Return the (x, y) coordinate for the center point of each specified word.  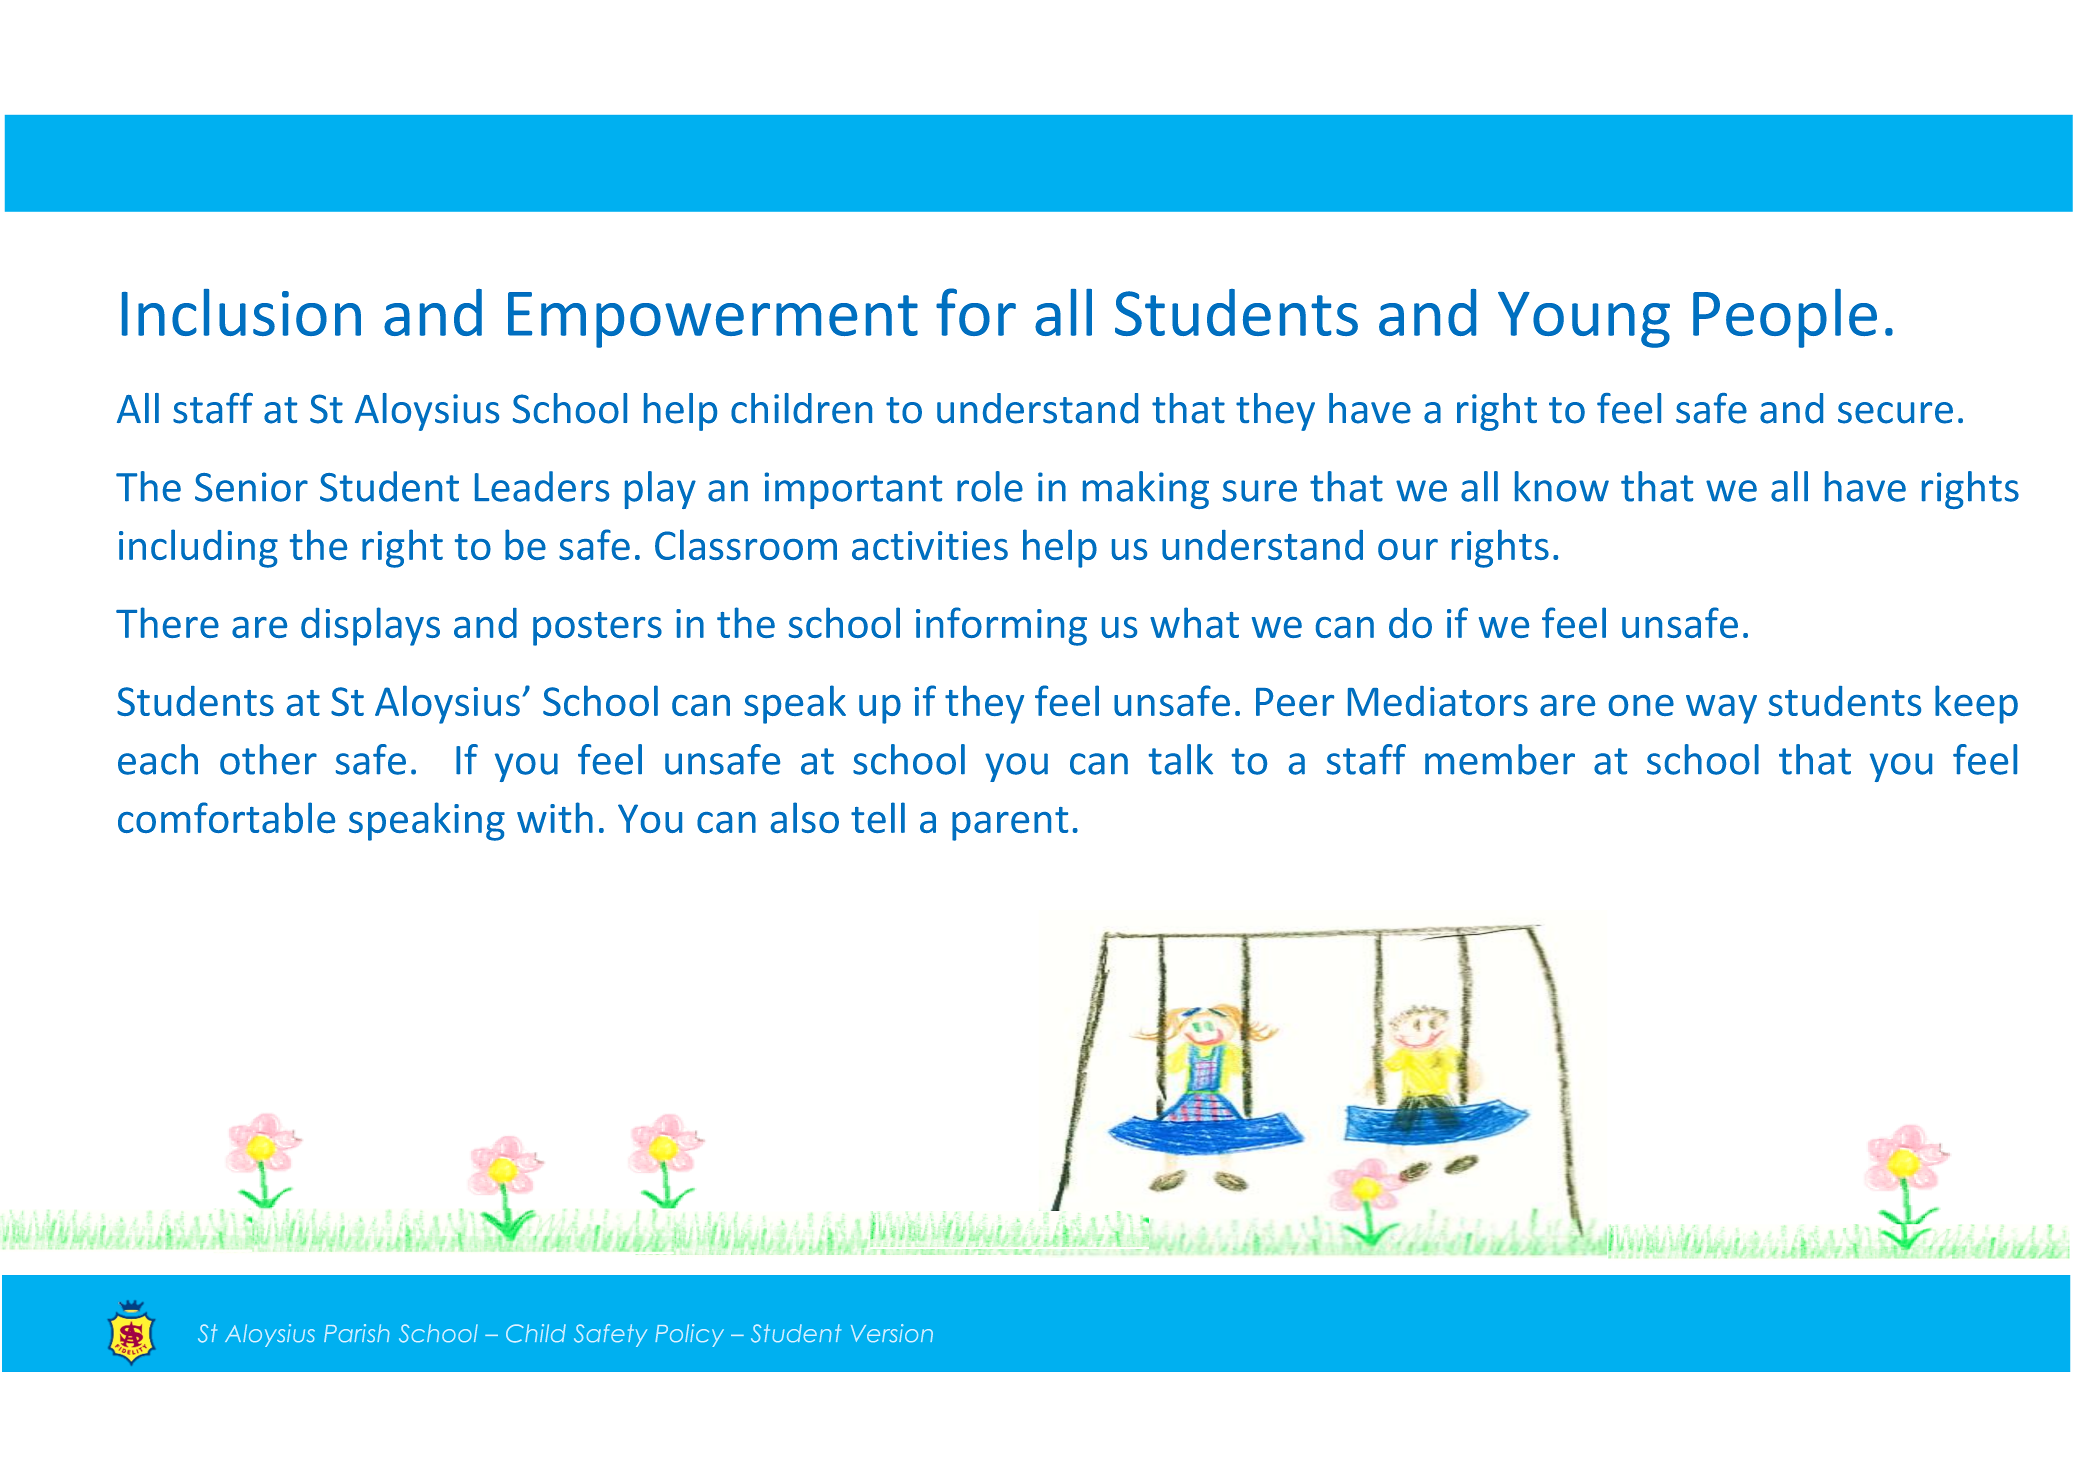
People (1785, 318)
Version (892, 1333)
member (1500, 759)
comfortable (226, 817)
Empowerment (713, 320)
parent (1010, 824)
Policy (689, 1335)
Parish (356, 1333)
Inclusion (241, 312)
